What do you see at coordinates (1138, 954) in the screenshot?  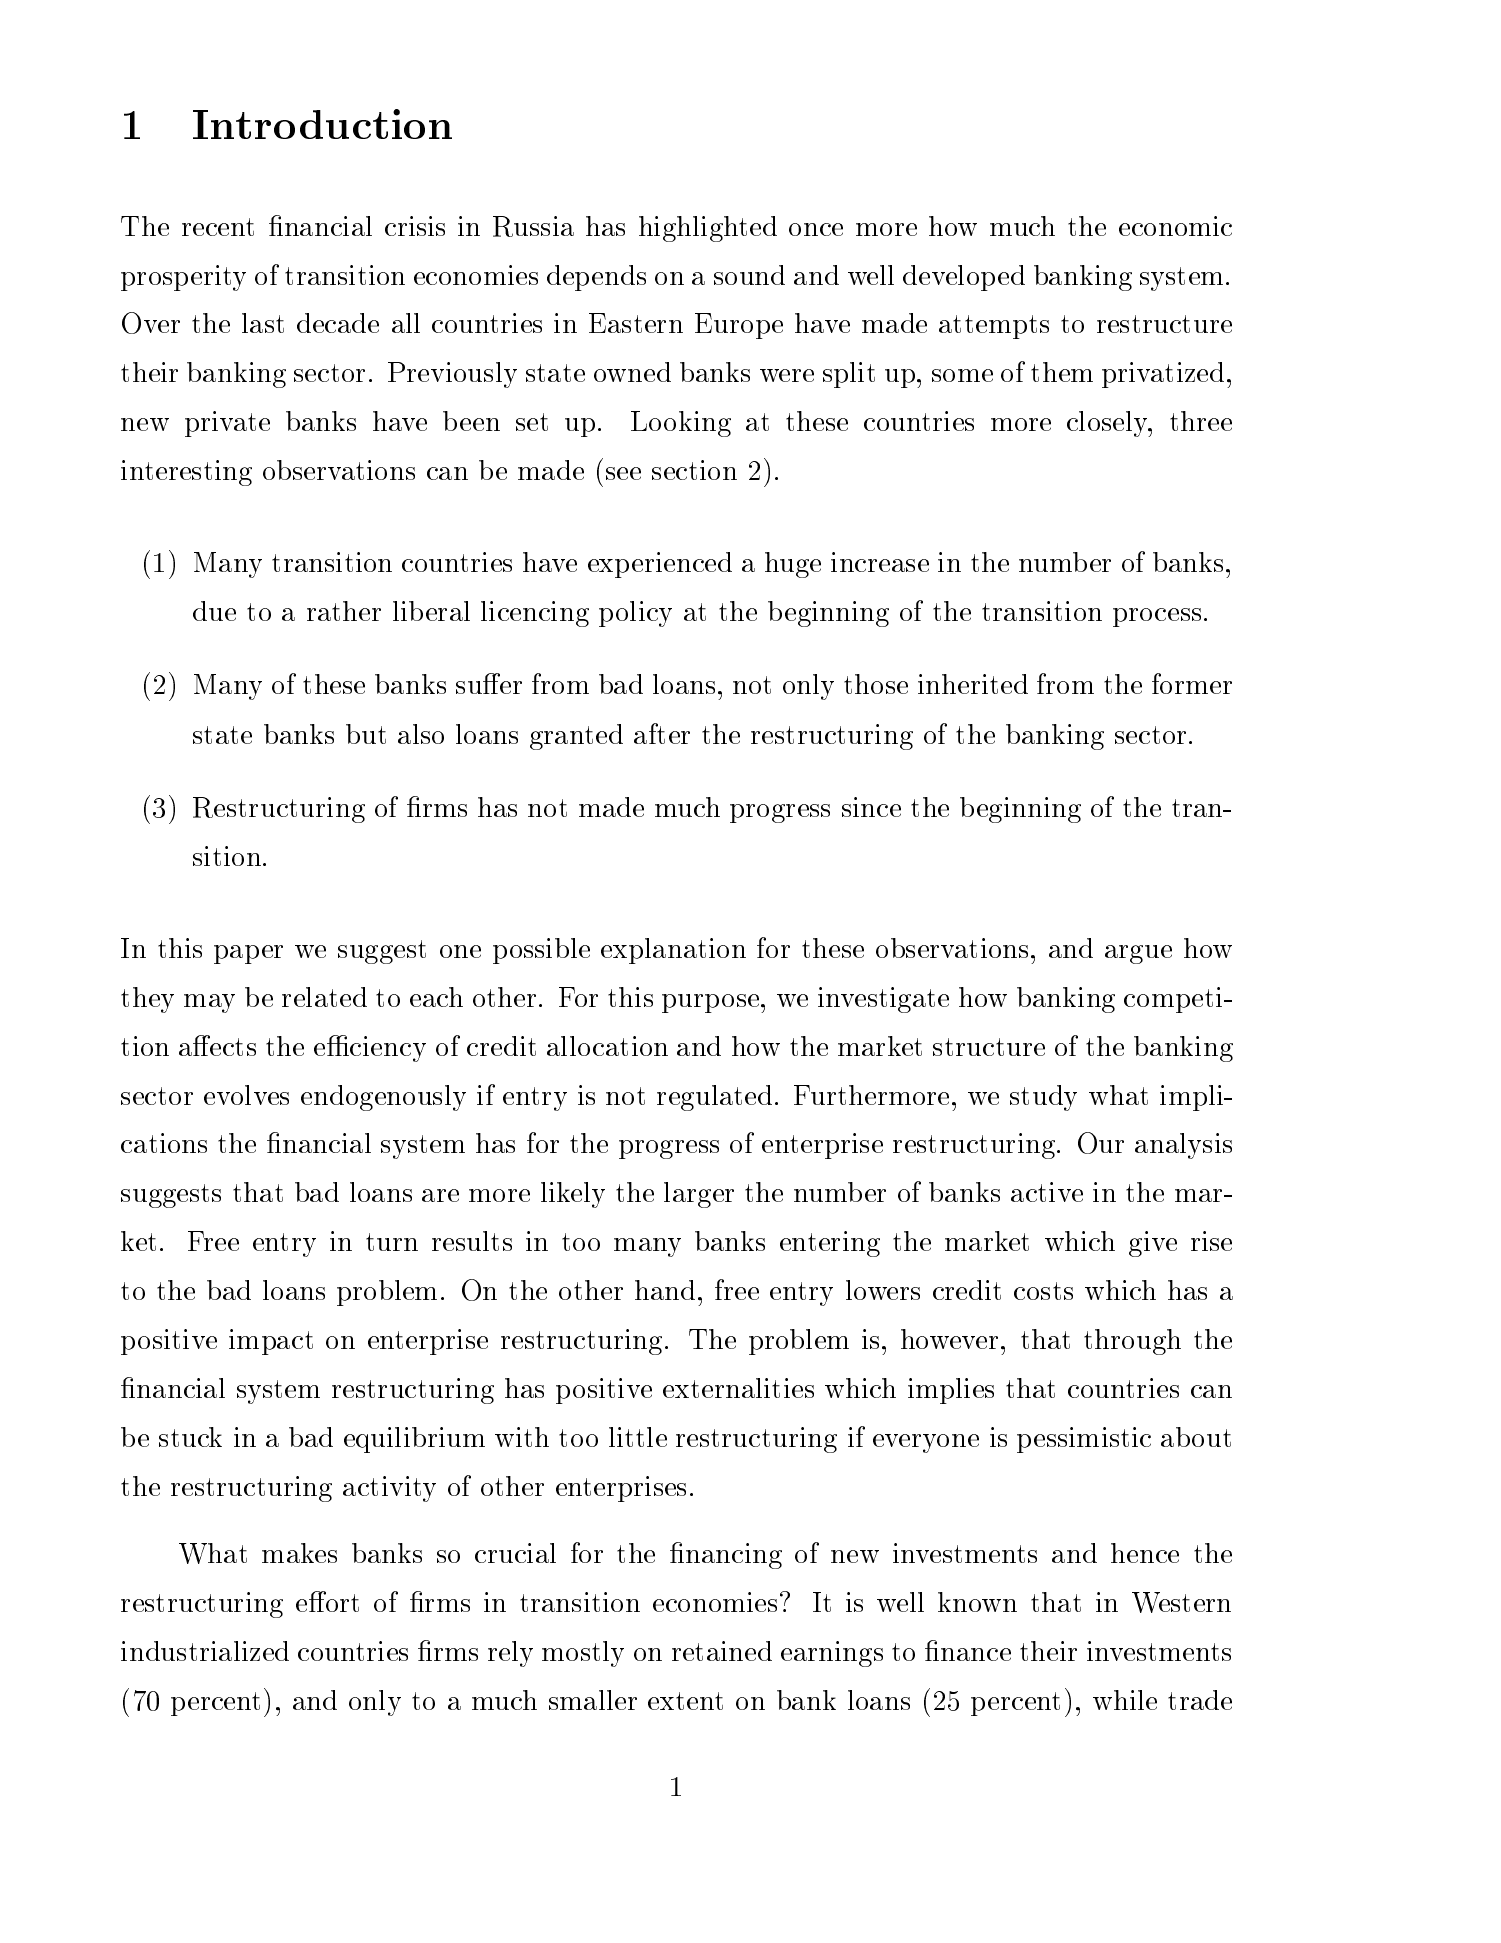 I see `argue` at bounding box center [1138, 954].
